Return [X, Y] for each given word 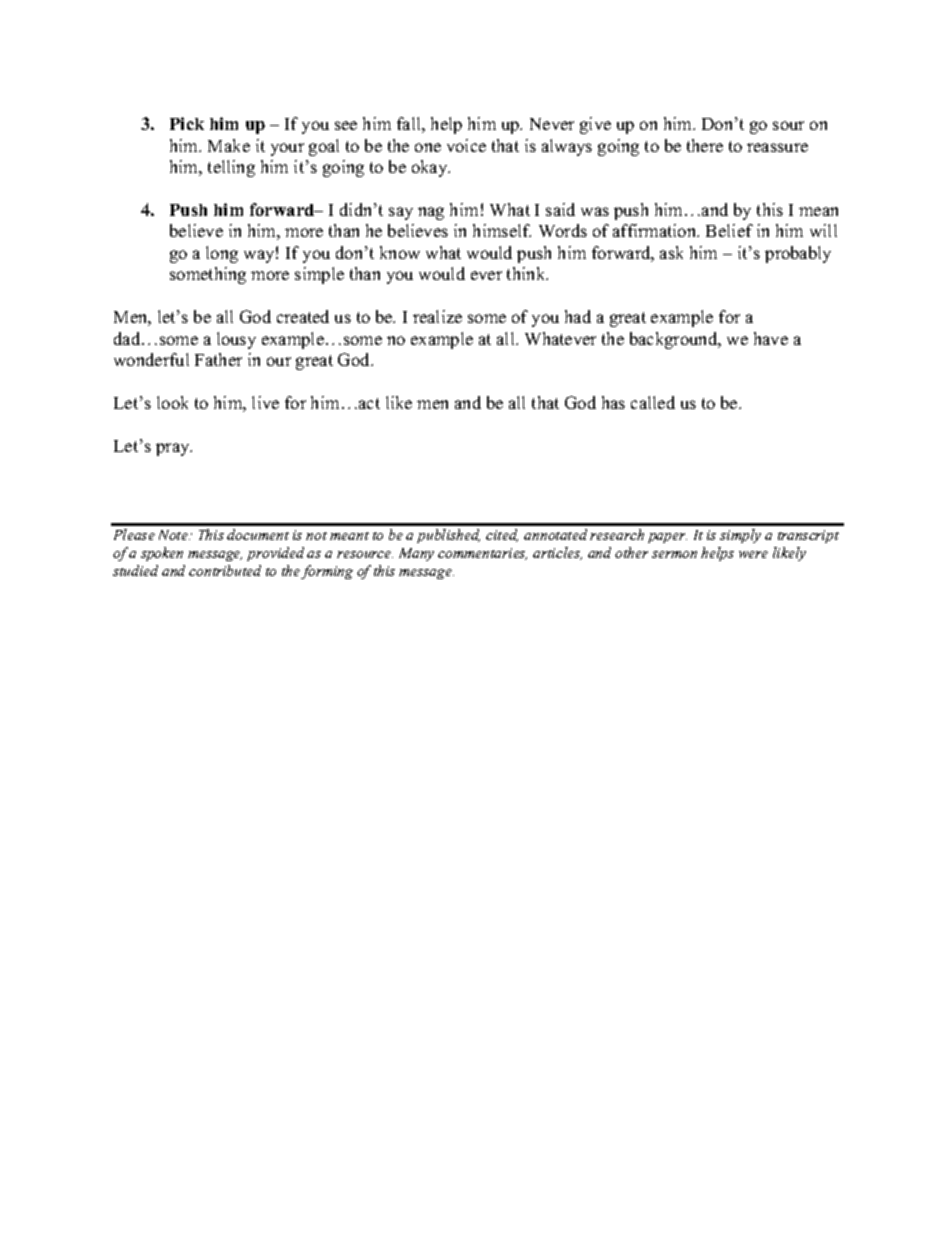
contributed [225, 570]
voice [466, 145]
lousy [236, 340]
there [705, 145]
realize [437, 316]
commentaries [482, 554]
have [771, 338]
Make [229, 145]
